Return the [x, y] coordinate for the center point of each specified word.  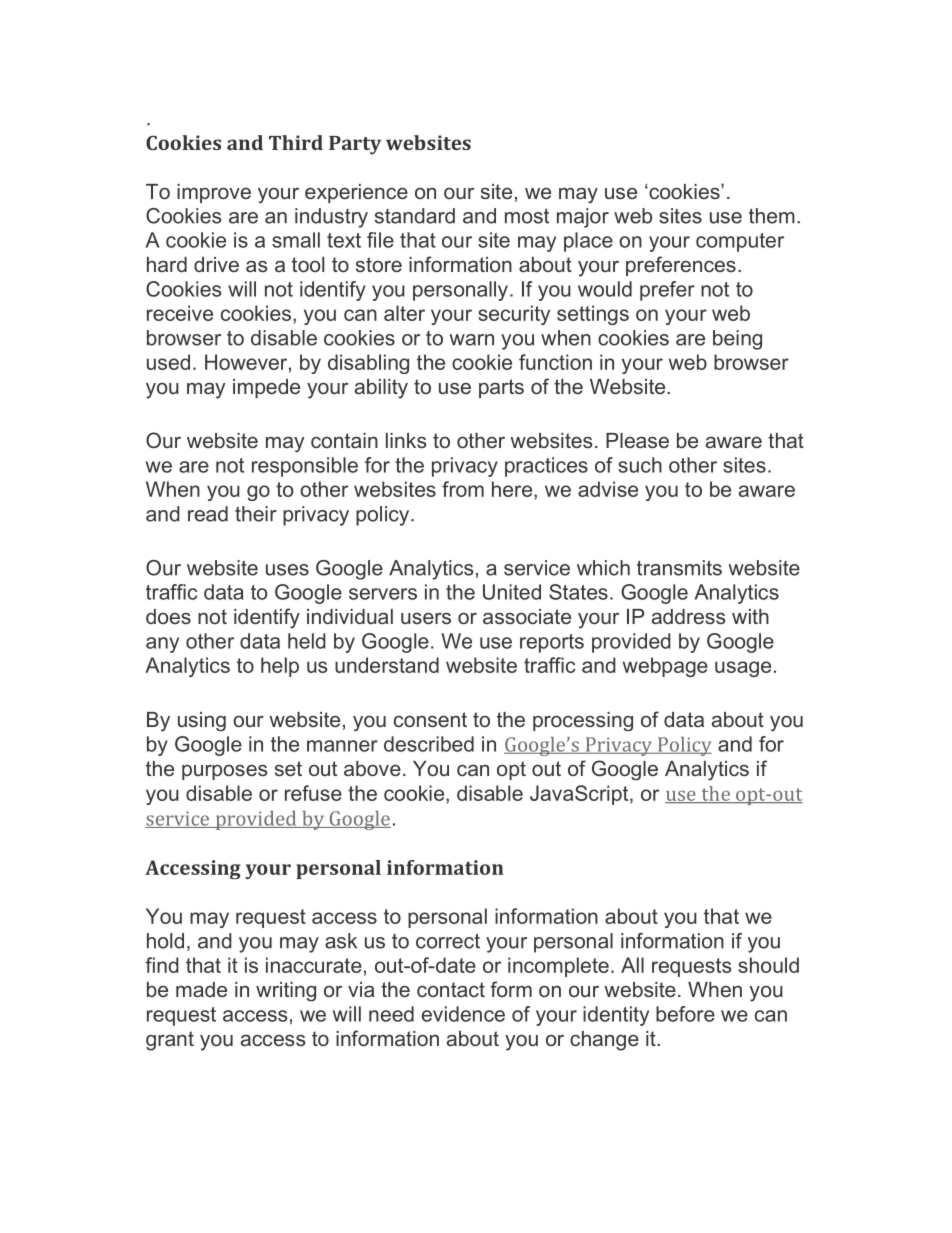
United [512, 592]
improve [214, 193]
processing [583, 721]
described [429, 744]
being [737, 340]
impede [266, 388]
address [688, 616]
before [685, 1014]
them [772, 216]
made [201, 989]
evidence [463, 1014]
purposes [224, 772]
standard [415, 216]
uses [287, 570]
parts [501, 388]
